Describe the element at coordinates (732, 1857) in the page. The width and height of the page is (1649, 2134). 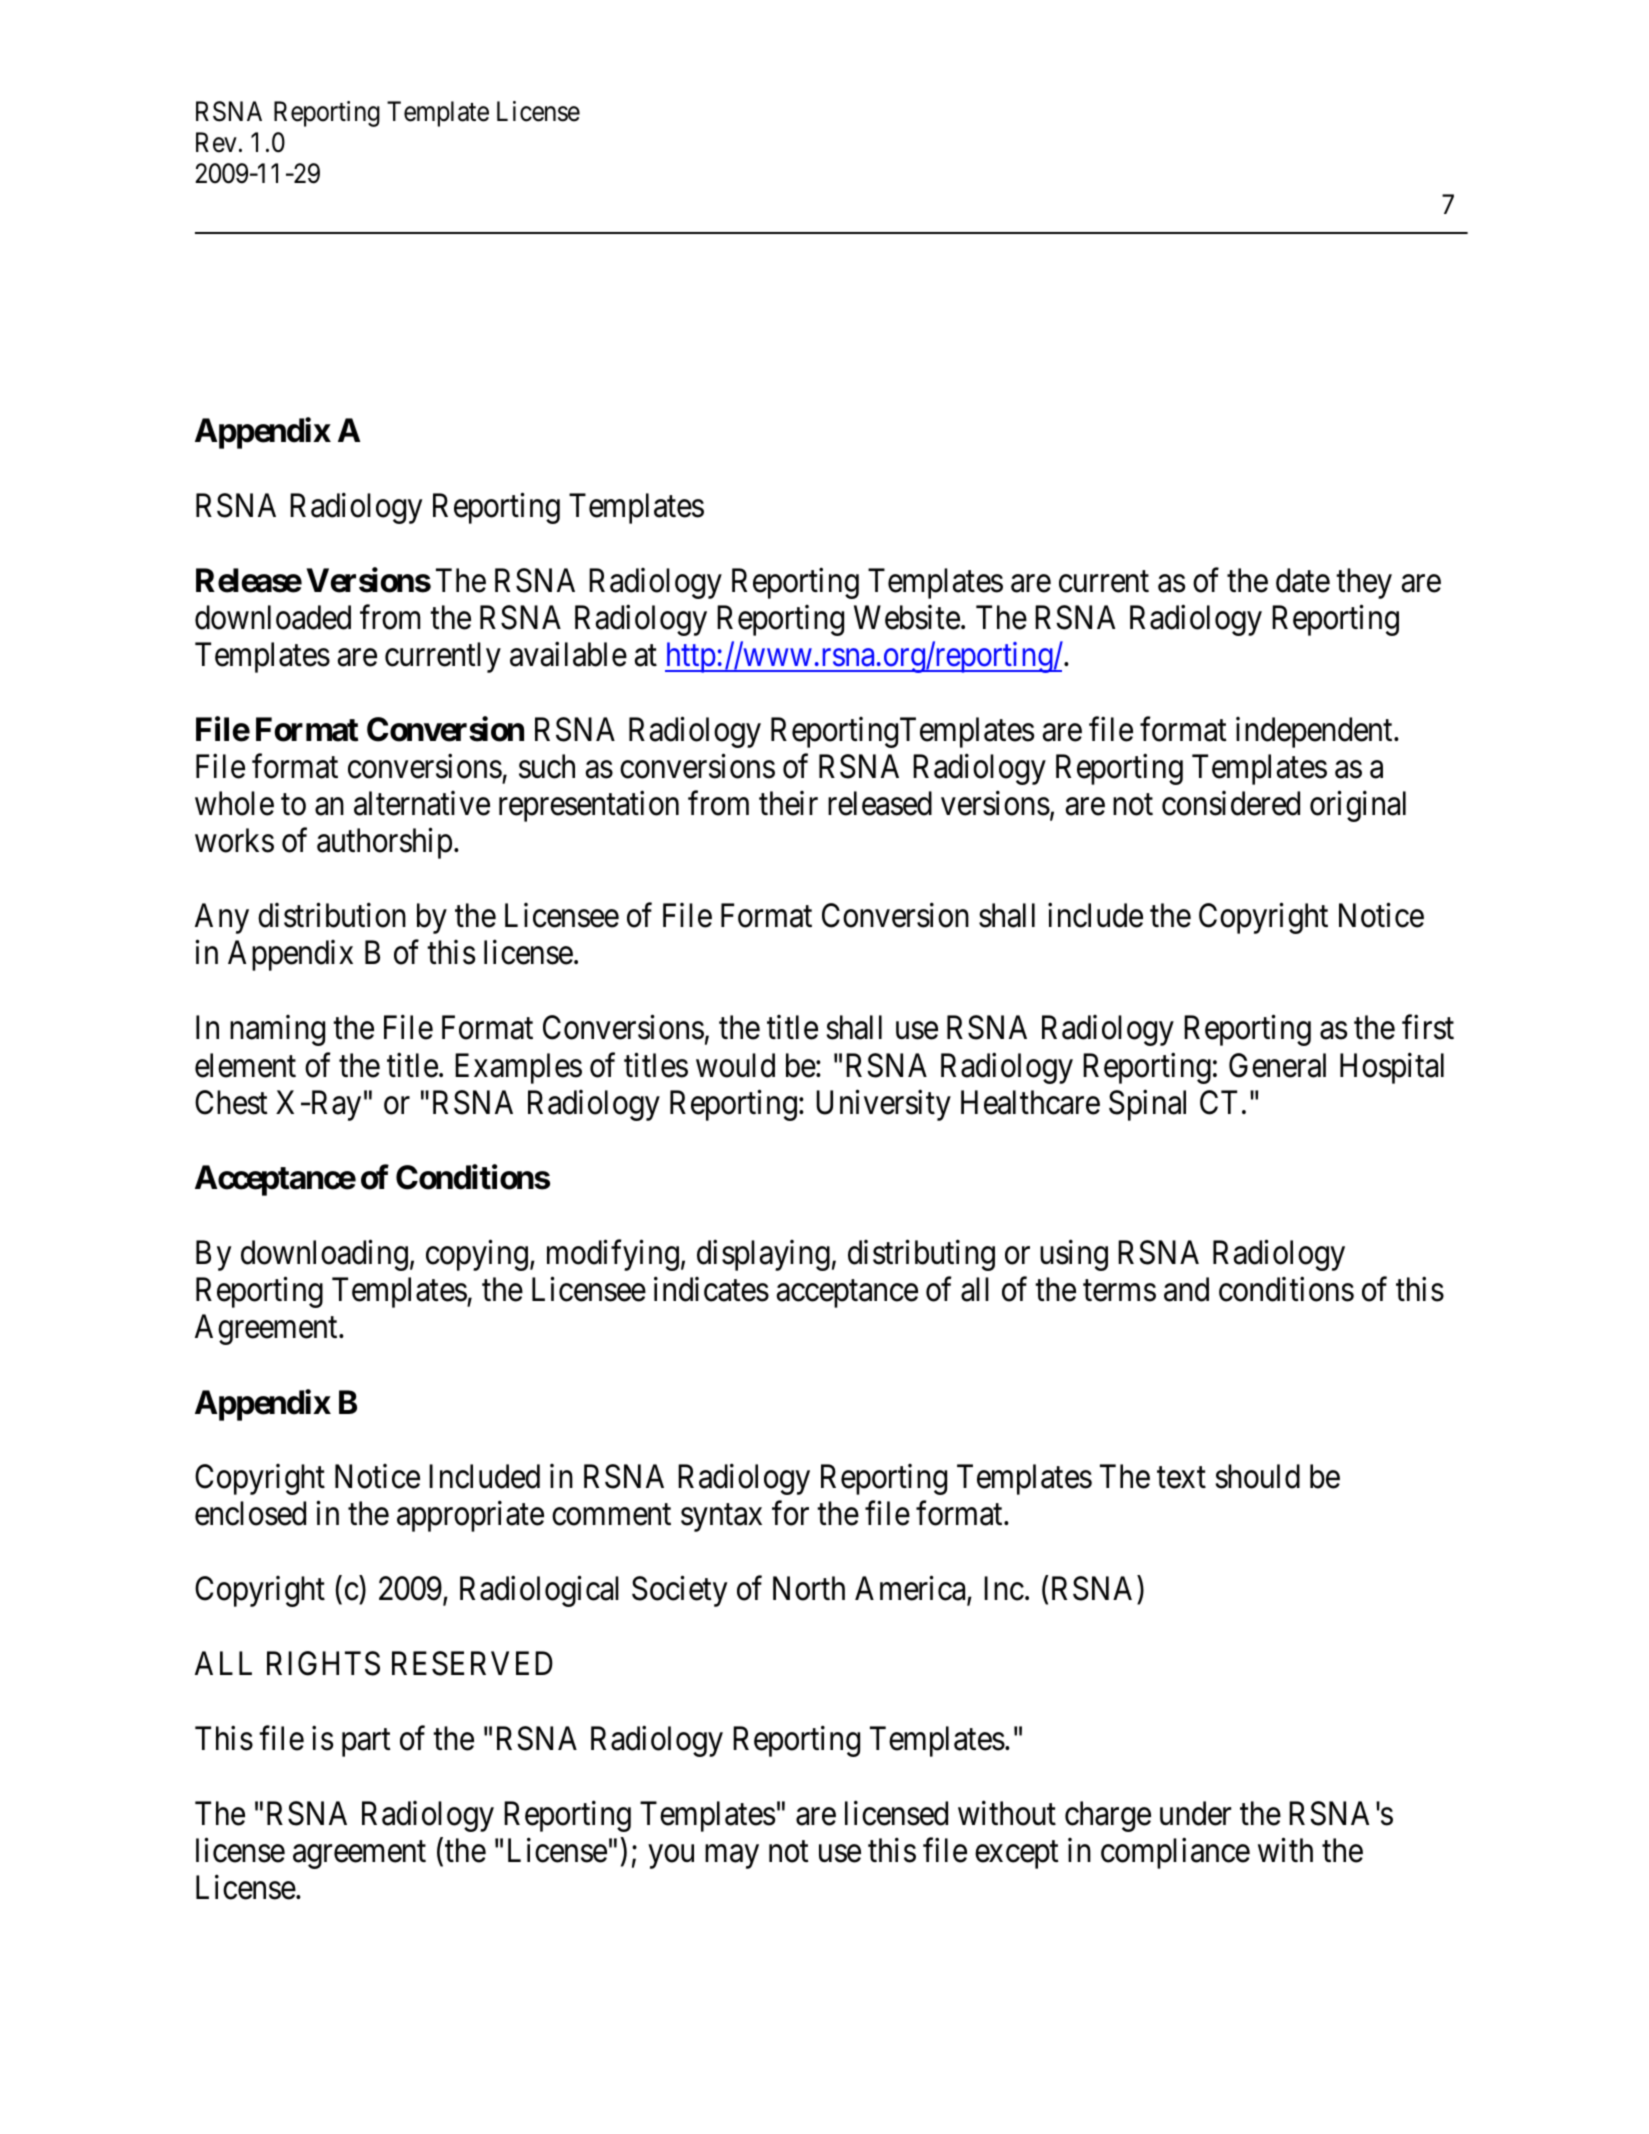
I see `may` at that location.
